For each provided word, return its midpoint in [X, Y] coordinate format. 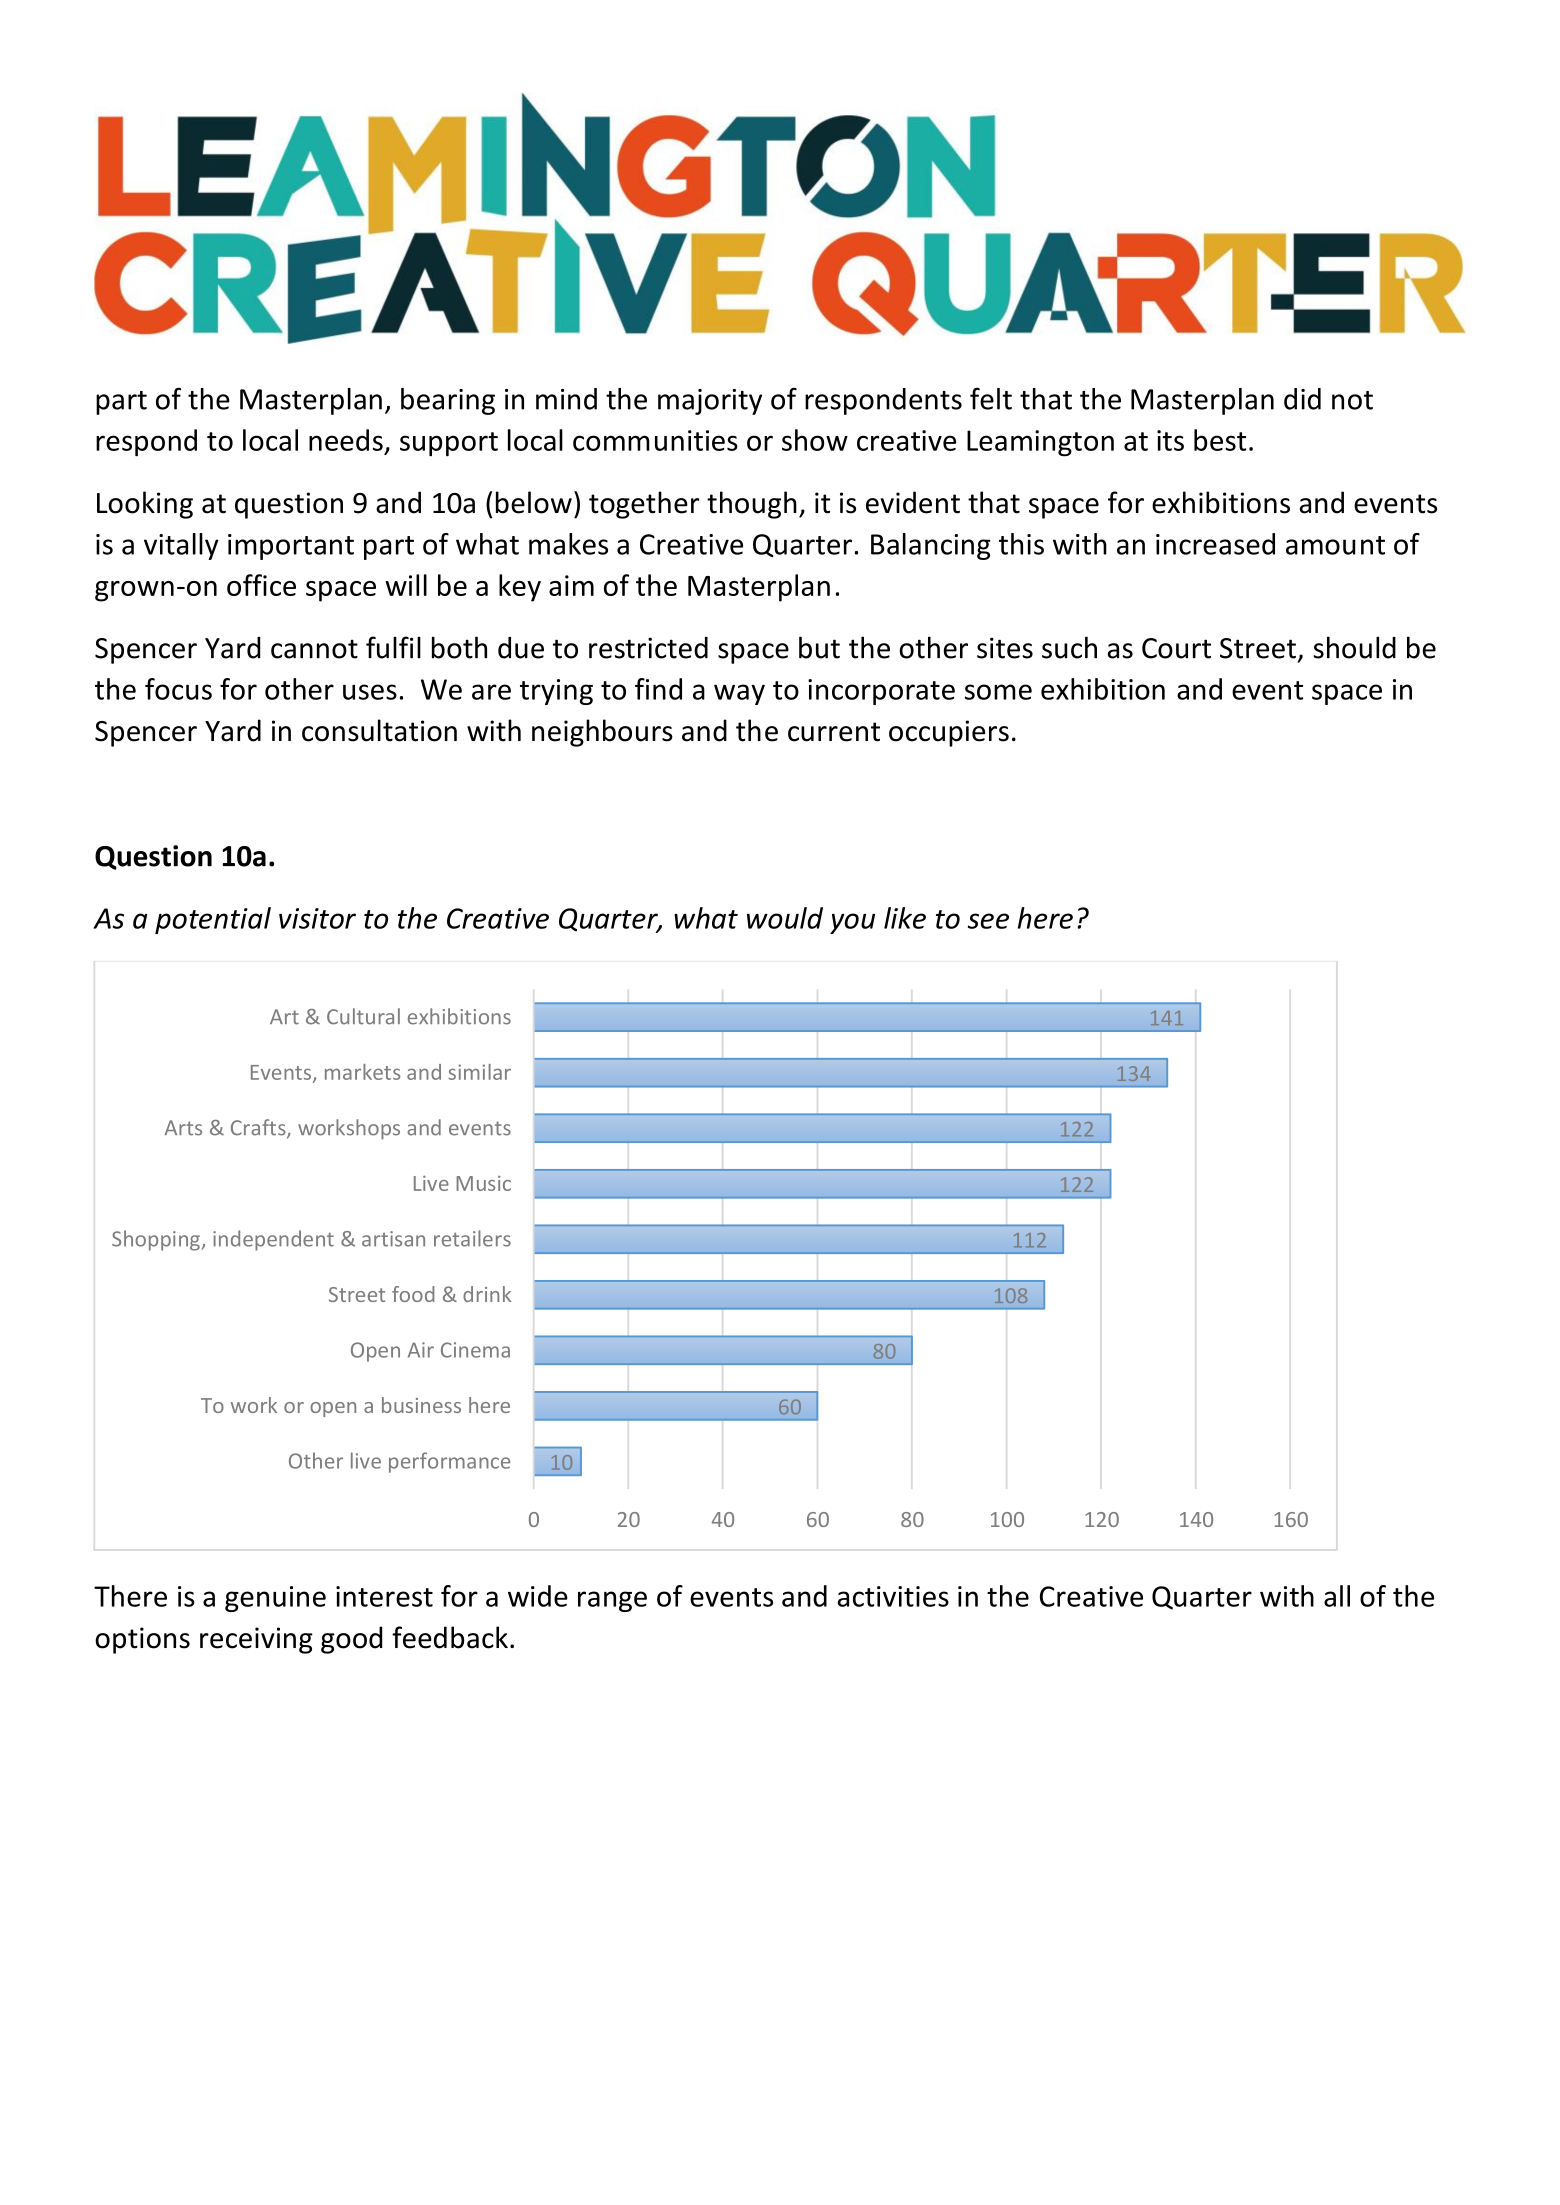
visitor [317, 918]
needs [346, 440]
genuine [275, 1599]
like [905, 918]
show [815, 440]
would [785, 918]
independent [273, 1240]
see [988, 921]
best [1220, 440]
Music [483, 1183]
